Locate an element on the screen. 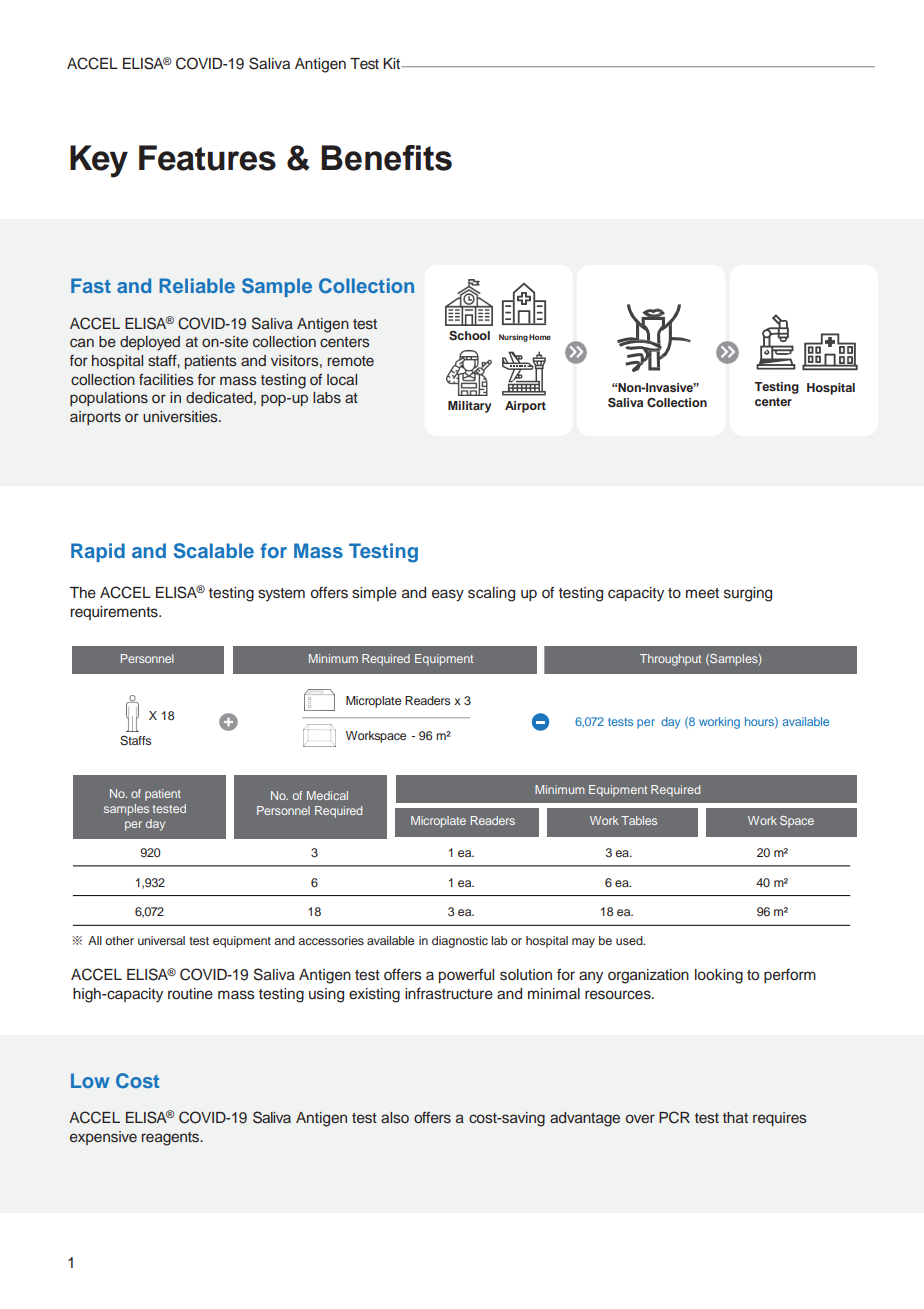 The image size is (924, 1309). requirements is located at coordinates (115, 613).
